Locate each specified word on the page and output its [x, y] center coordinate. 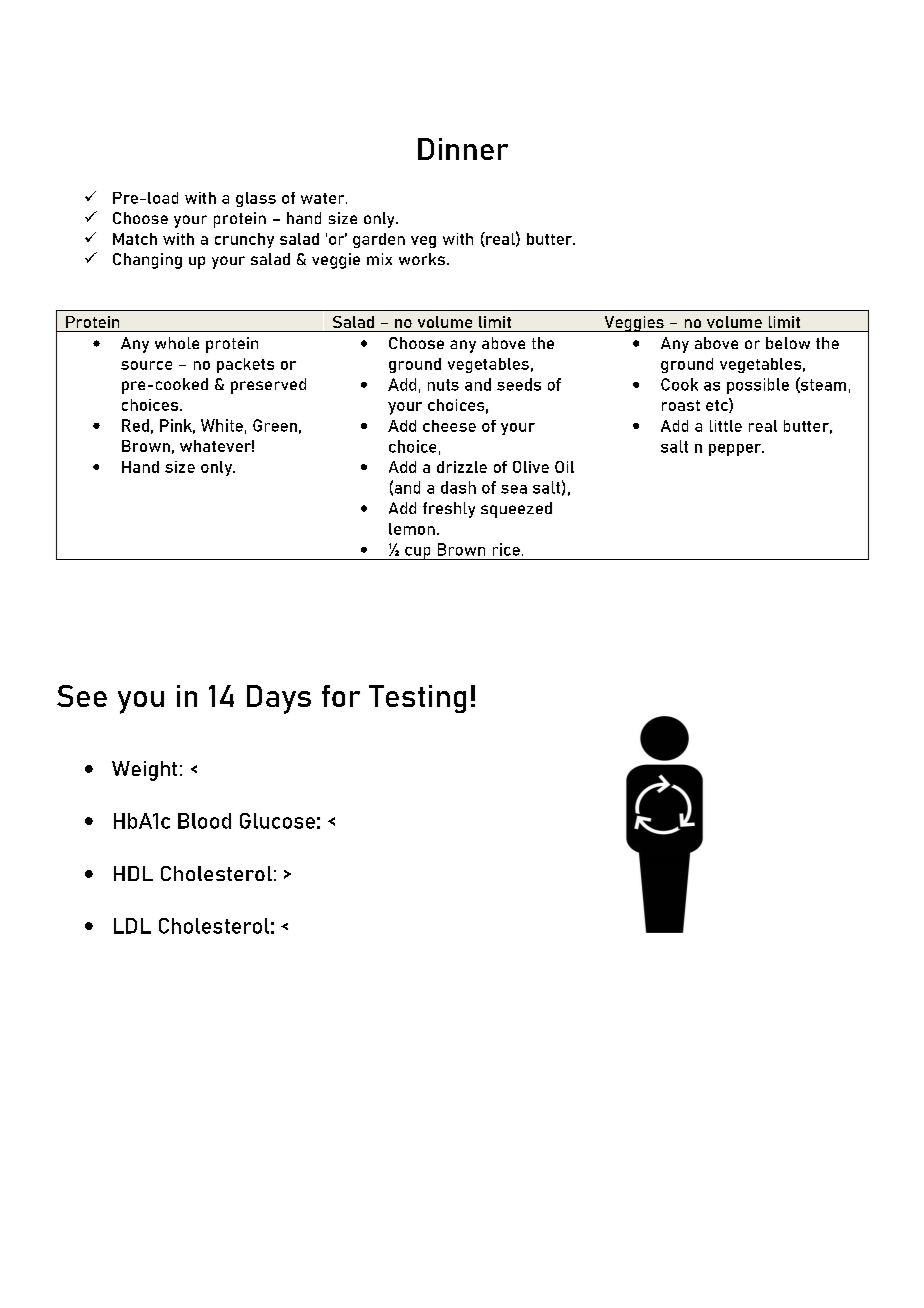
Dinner [463, 149]
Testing [417, 699]
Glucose [277, 821]
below [788, 343]
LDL [132, 926]
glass [256, 199]
